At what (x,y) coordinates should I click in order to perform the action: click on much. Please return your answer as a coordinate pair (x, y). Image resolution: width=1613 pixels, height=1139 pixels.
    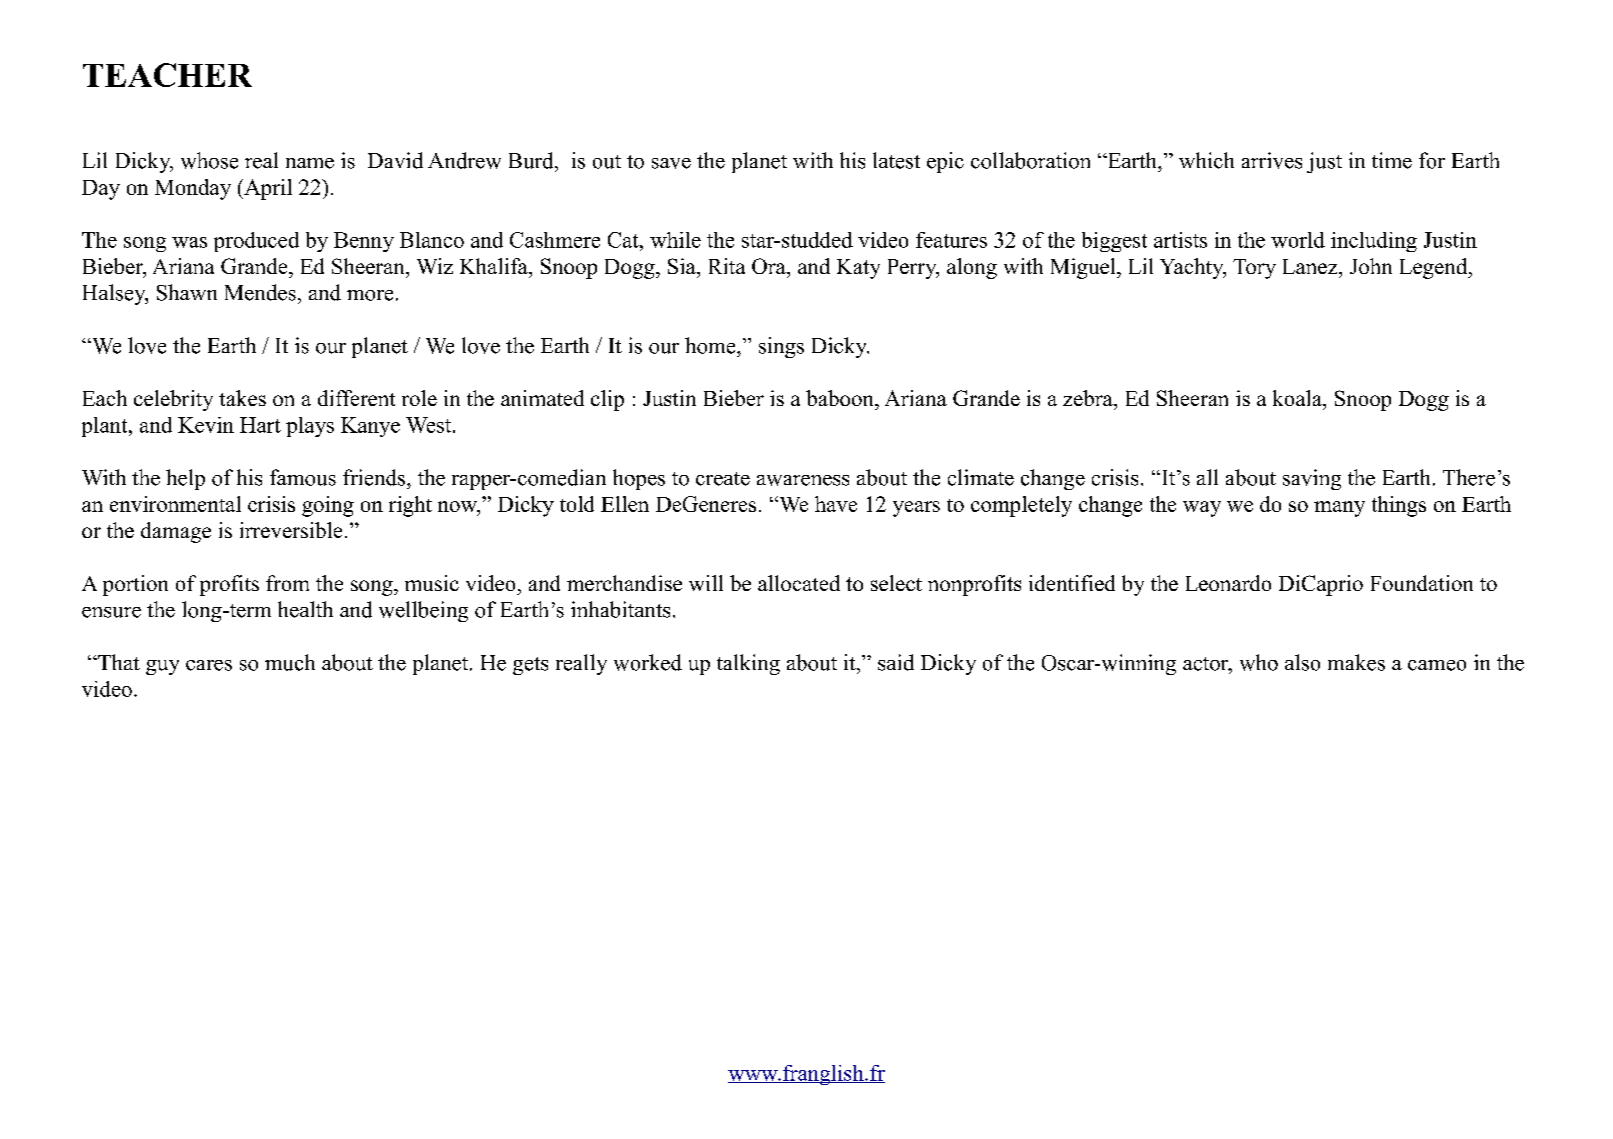
    Looking at the image, I should click on (290, 662).
